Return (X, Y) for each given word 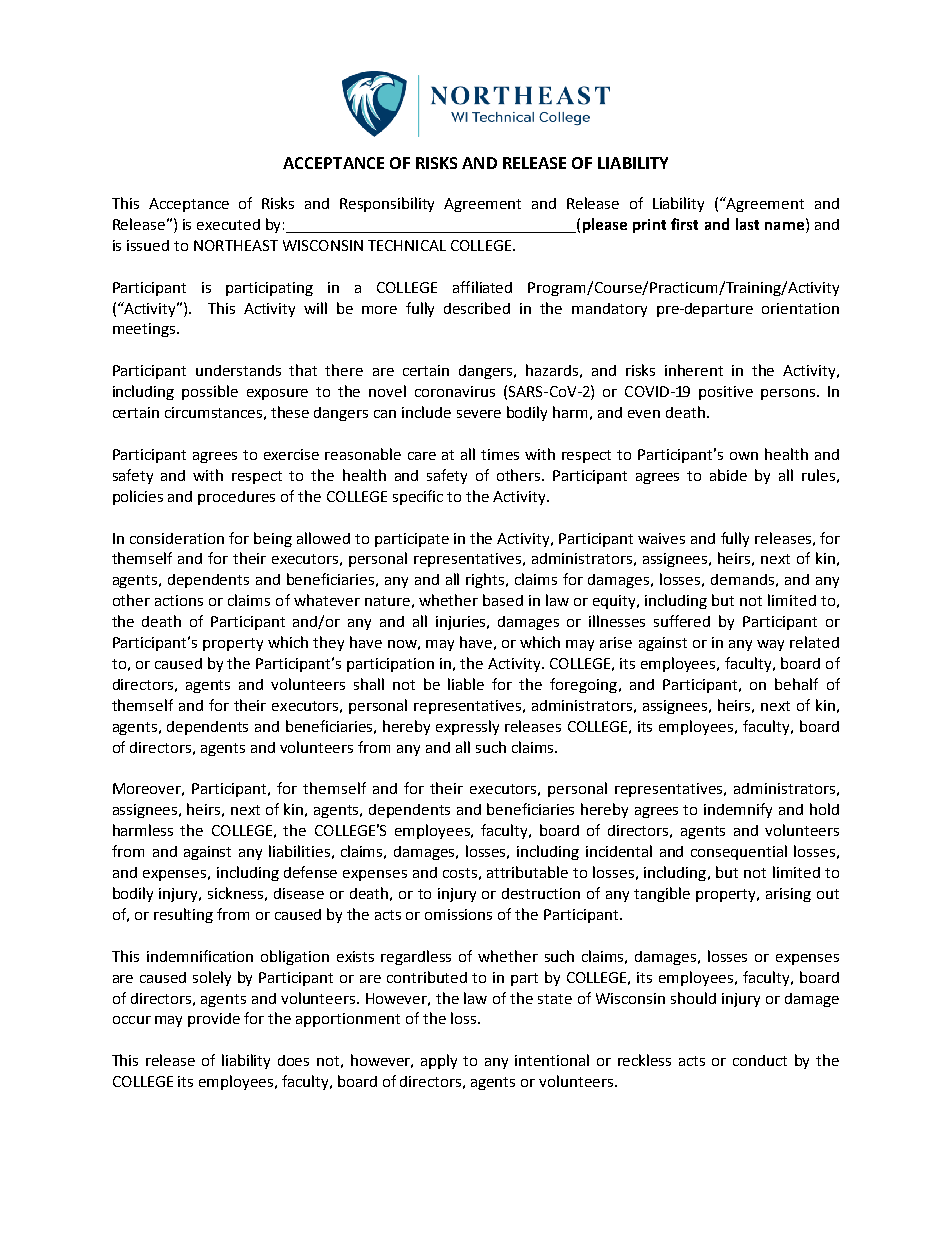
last (747, 224)
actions (179, 600)
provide (214, 1020)
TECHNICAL (407, 245)
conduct (760, 1060)
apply (439, 1061)
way (770, 645)
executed (228, 224)
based (503, 600)
